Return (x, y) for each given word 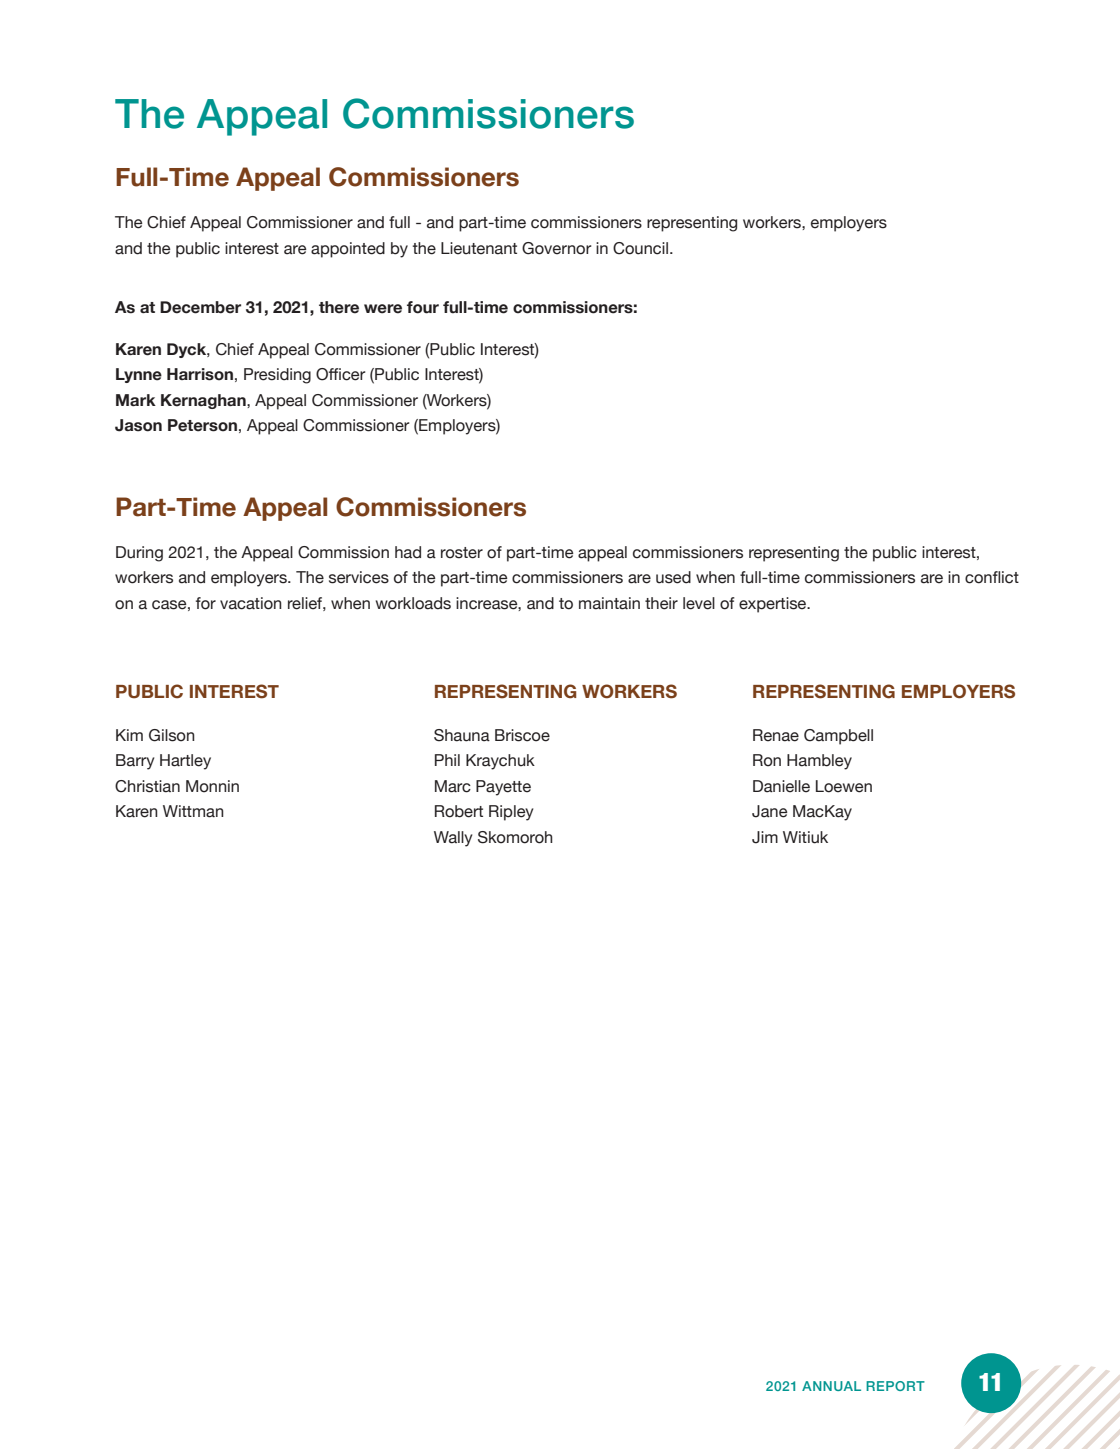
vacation (251, 603)
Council (640, 248)
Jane (770, 811)
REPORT (895, 1386)
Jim (765, 837)
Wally (453, 839)
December (200, 307)
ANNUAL (831, 1386)
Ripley (511, 813)
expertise (774, 605)
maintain (609, 603)
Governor (556, 248)
